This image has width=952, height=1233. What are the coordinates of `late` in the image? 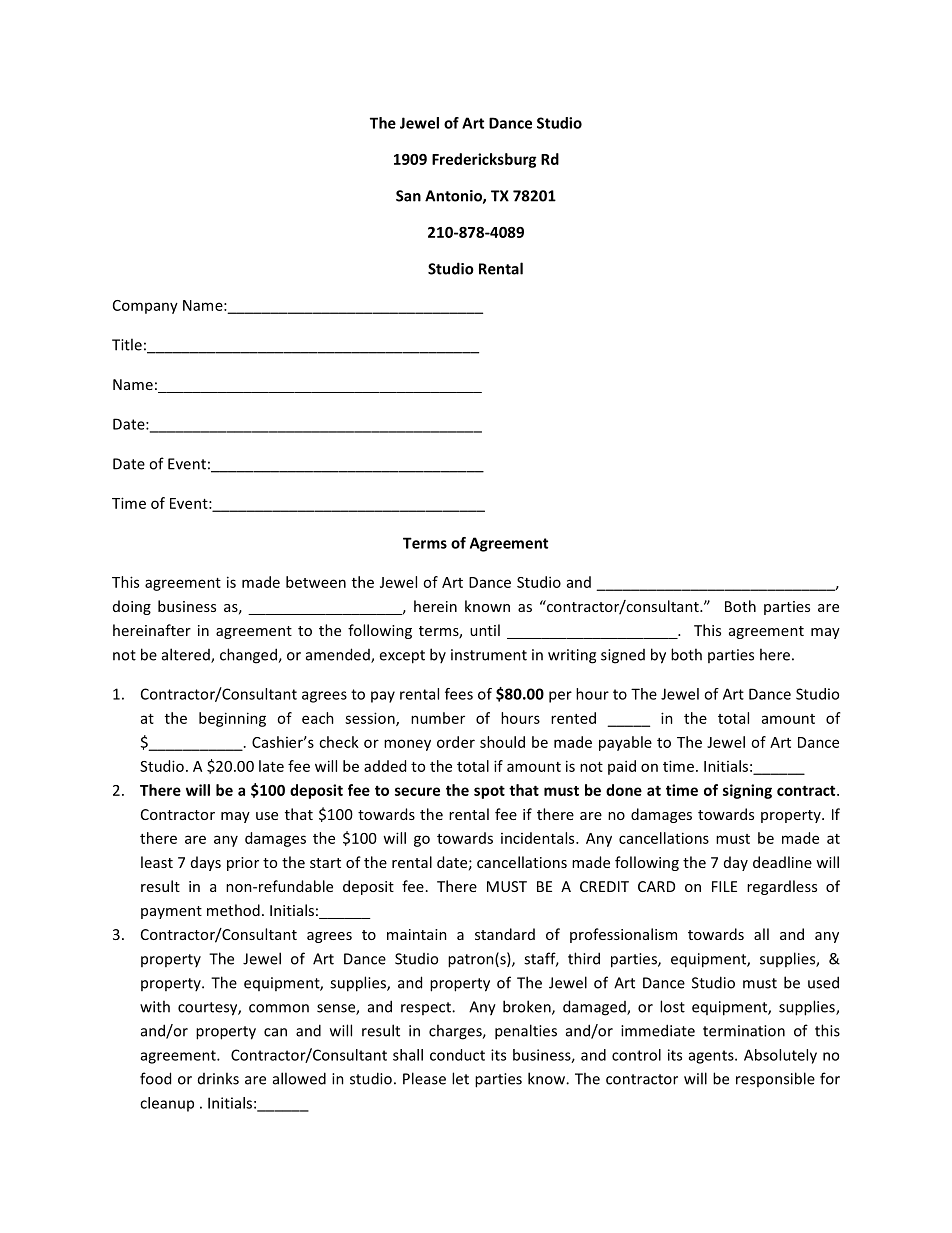 It's located at (271, 766).
